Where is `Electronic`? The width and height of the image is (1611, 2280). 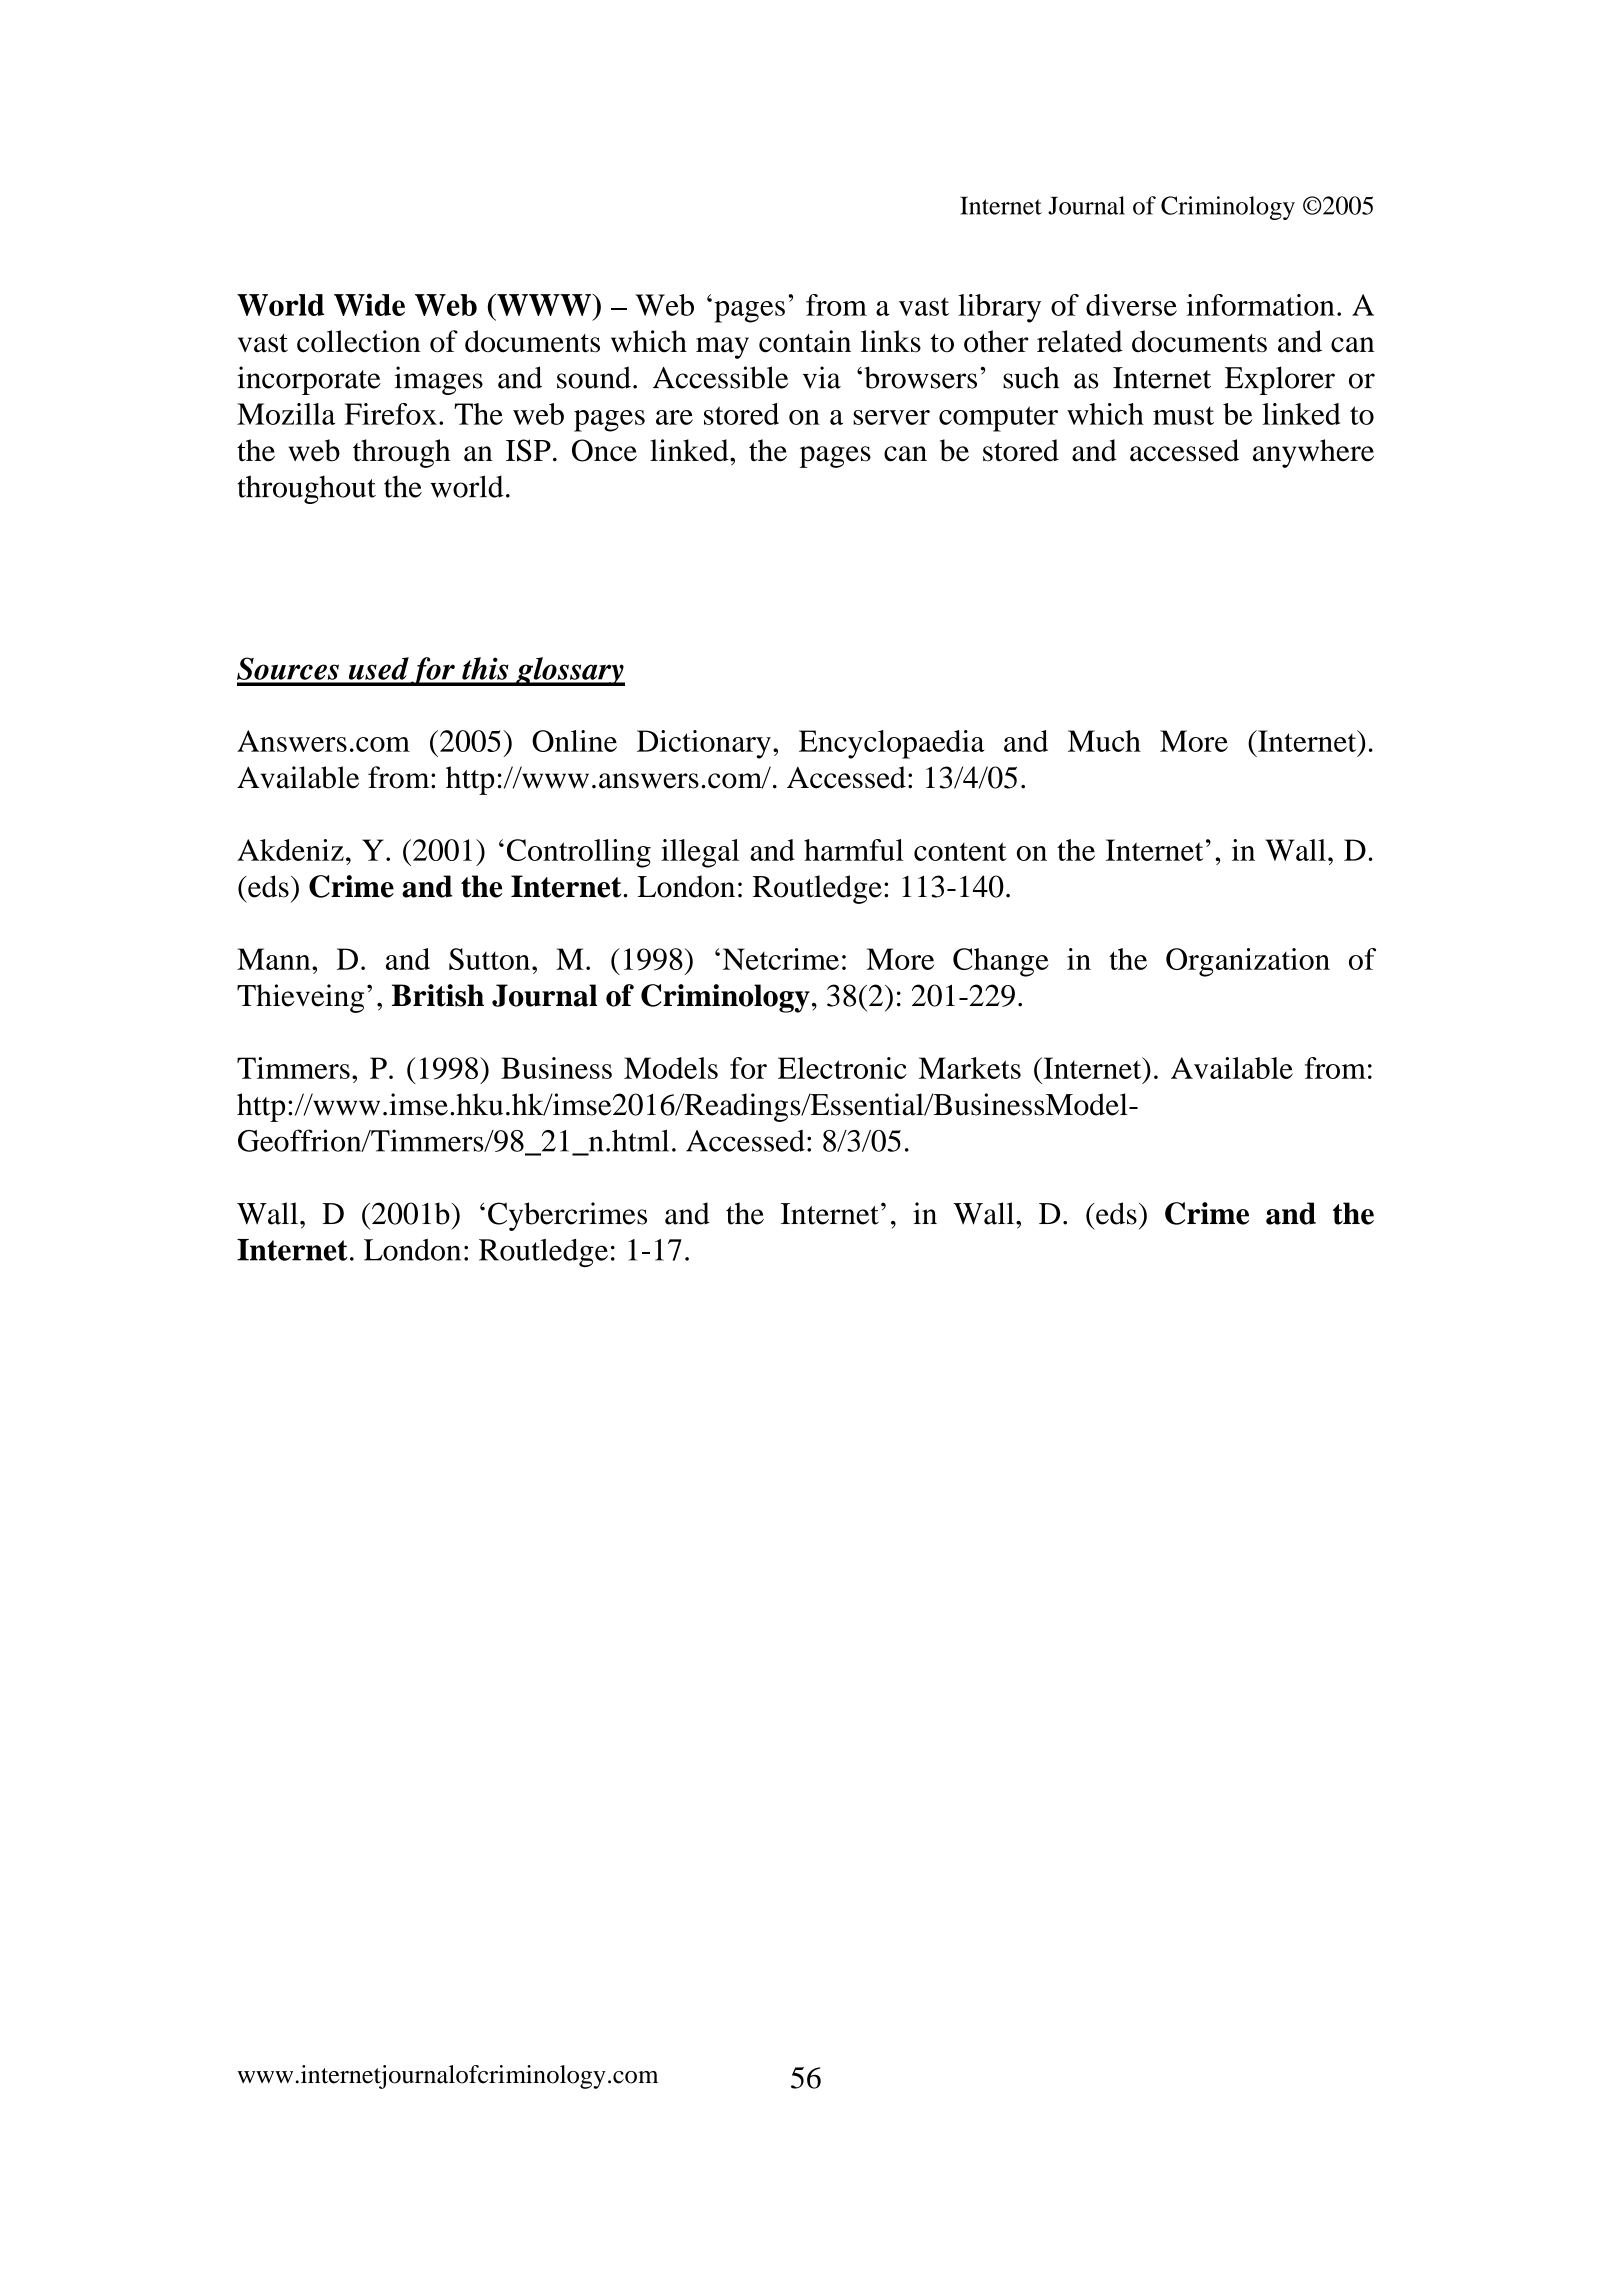 Electronic is located at coordinates (842, 1068).
